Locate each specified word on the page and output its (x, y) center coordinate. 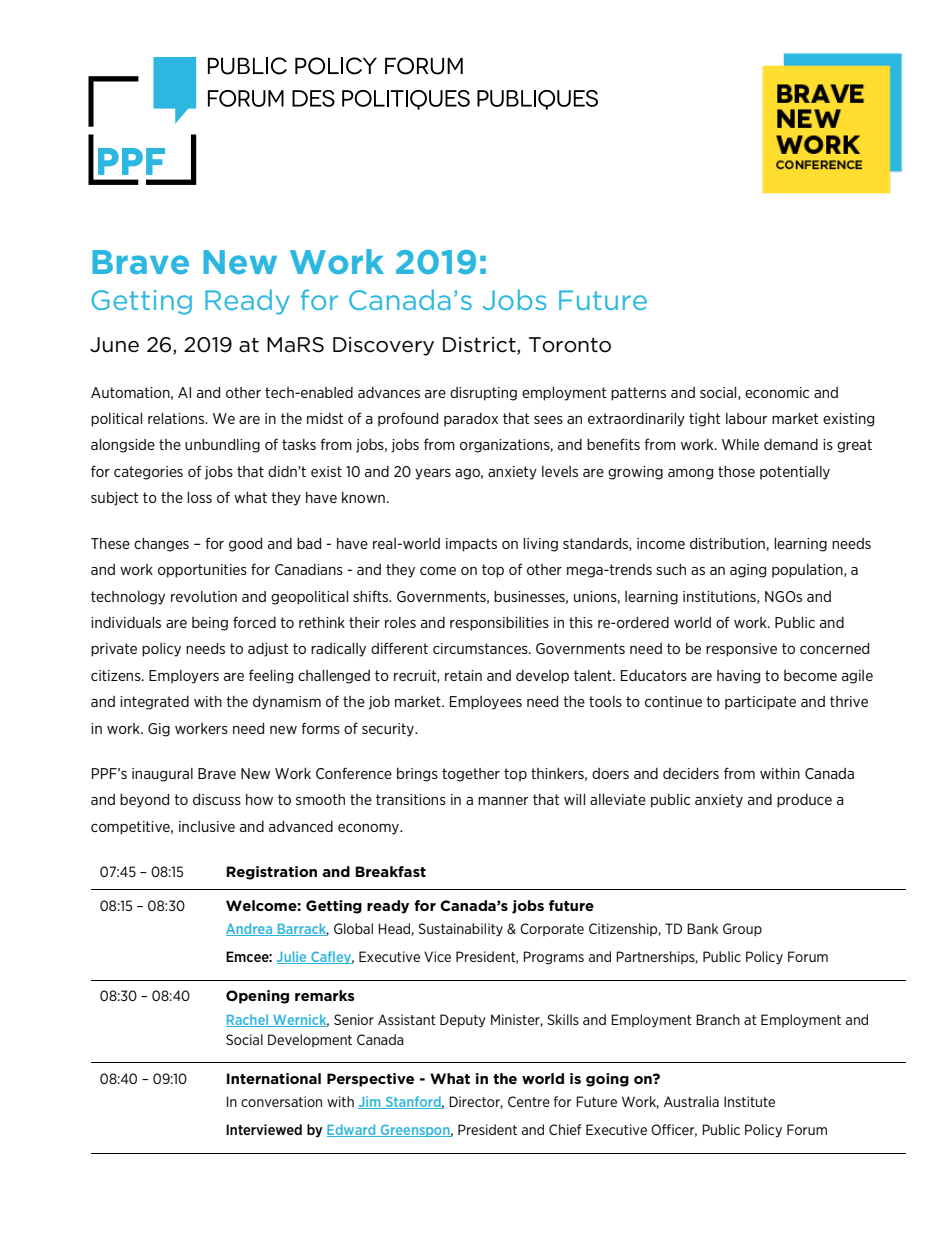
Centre (529, 1101)
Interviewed (264, 1129)
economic (777, 392)
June (114, 345)
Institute (749, 1101)
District (480, 346)
